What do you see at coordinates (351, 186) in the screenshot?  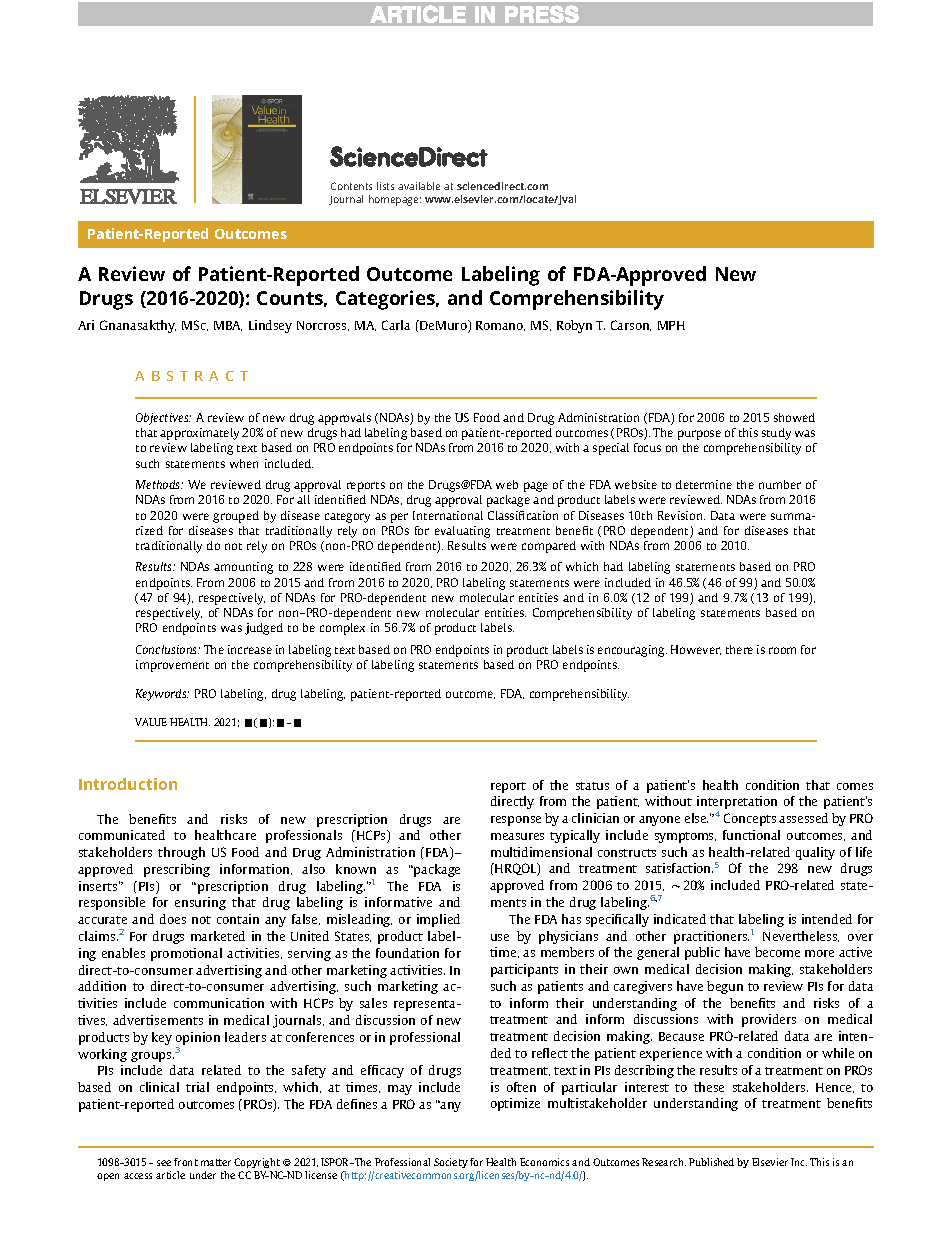 I see `Contents` at bounding box center [351, 186].
